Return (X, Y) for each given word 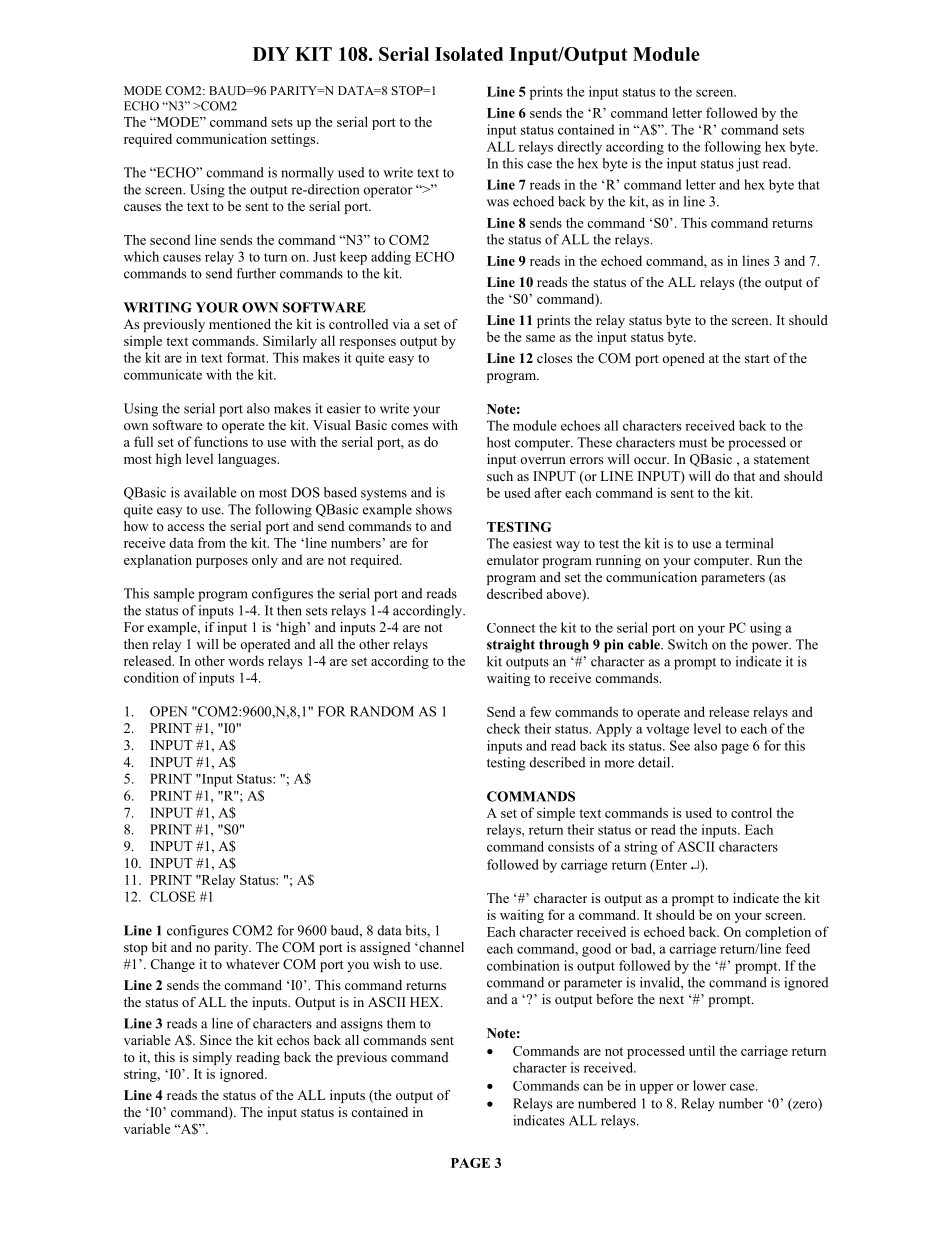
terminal (750, 543)
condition (151, 677)
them (401, 1023)
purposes (222, 563)
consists (571, 846)
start (757, 358)
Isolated (469, 54)
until (702, 1050)
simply (212, 1058)
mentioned (240, 324)
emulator (513, 560)
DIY (271, 54)
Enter (670, 865)
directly (579, 148)
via (401, 324)
